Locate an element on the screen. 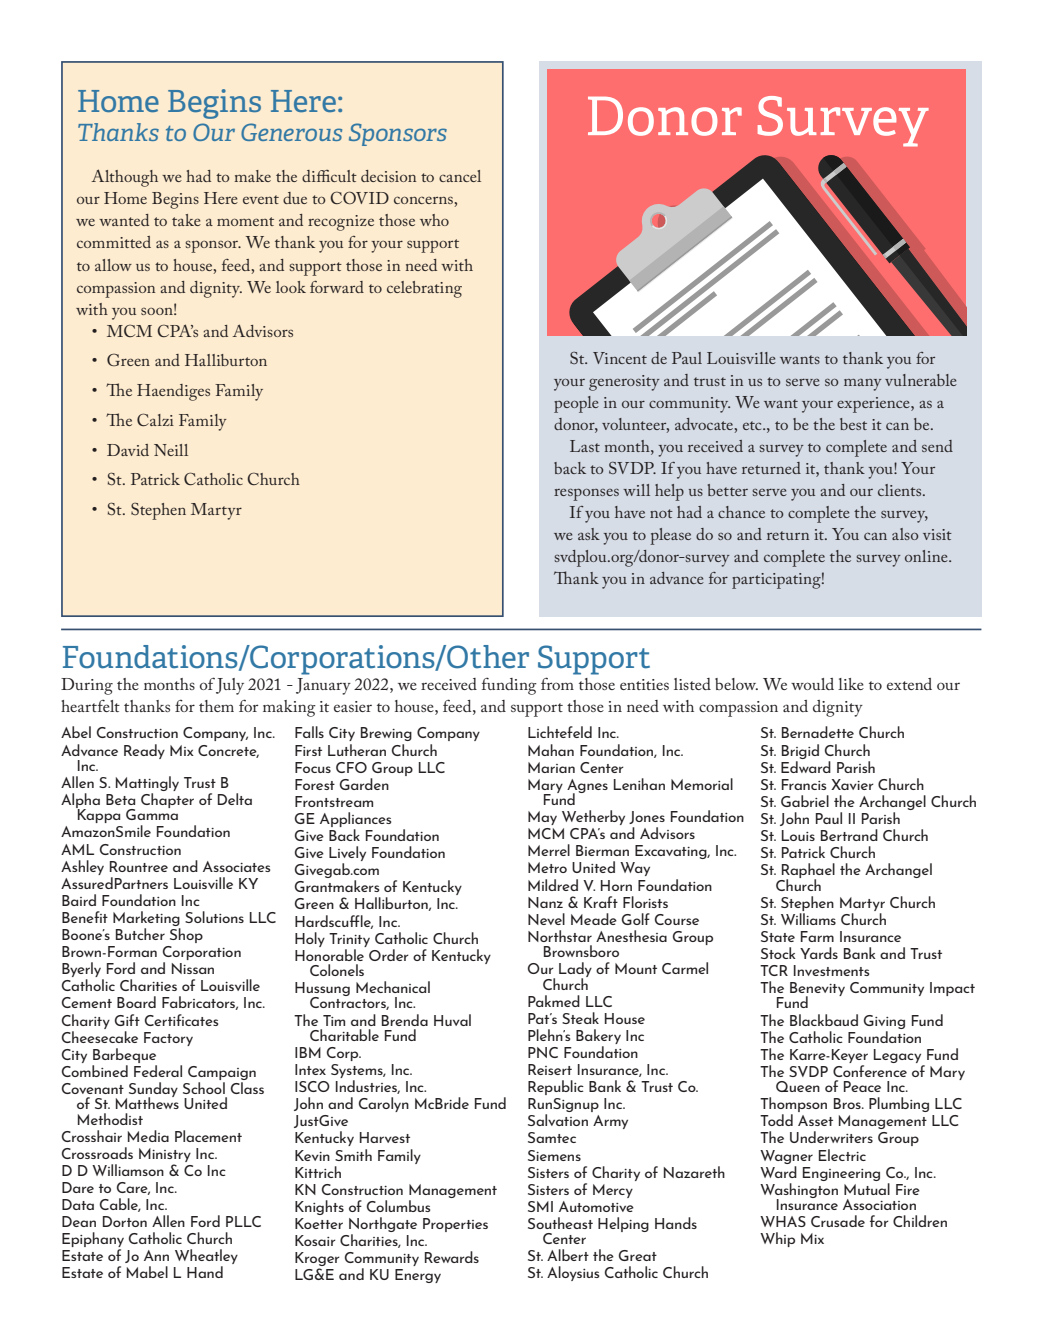 The height and width of the screenshot is (1344, 1039). Although is located at coordinates (125, 178).
